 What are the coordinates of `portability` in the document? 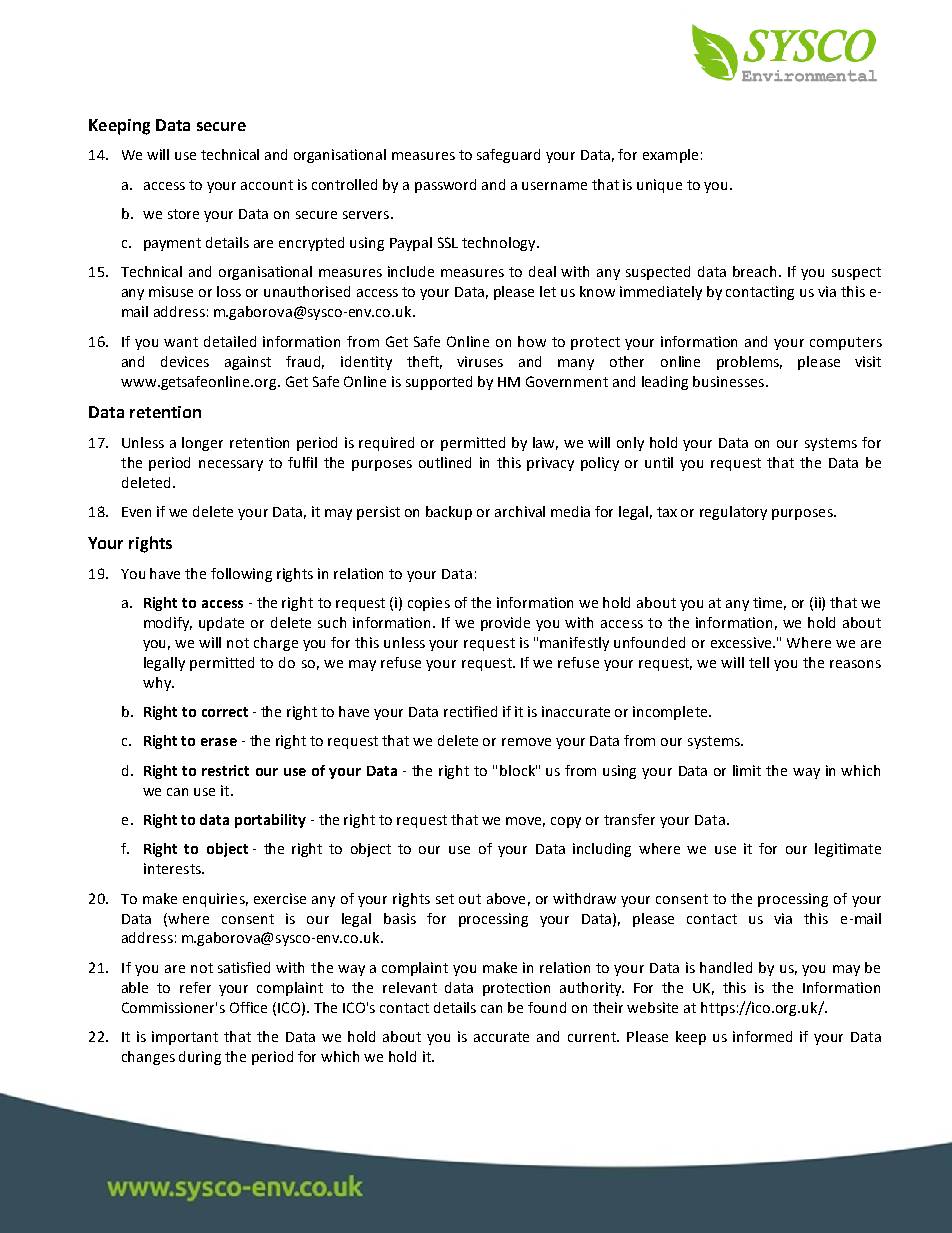 It's located at (270, 821).
